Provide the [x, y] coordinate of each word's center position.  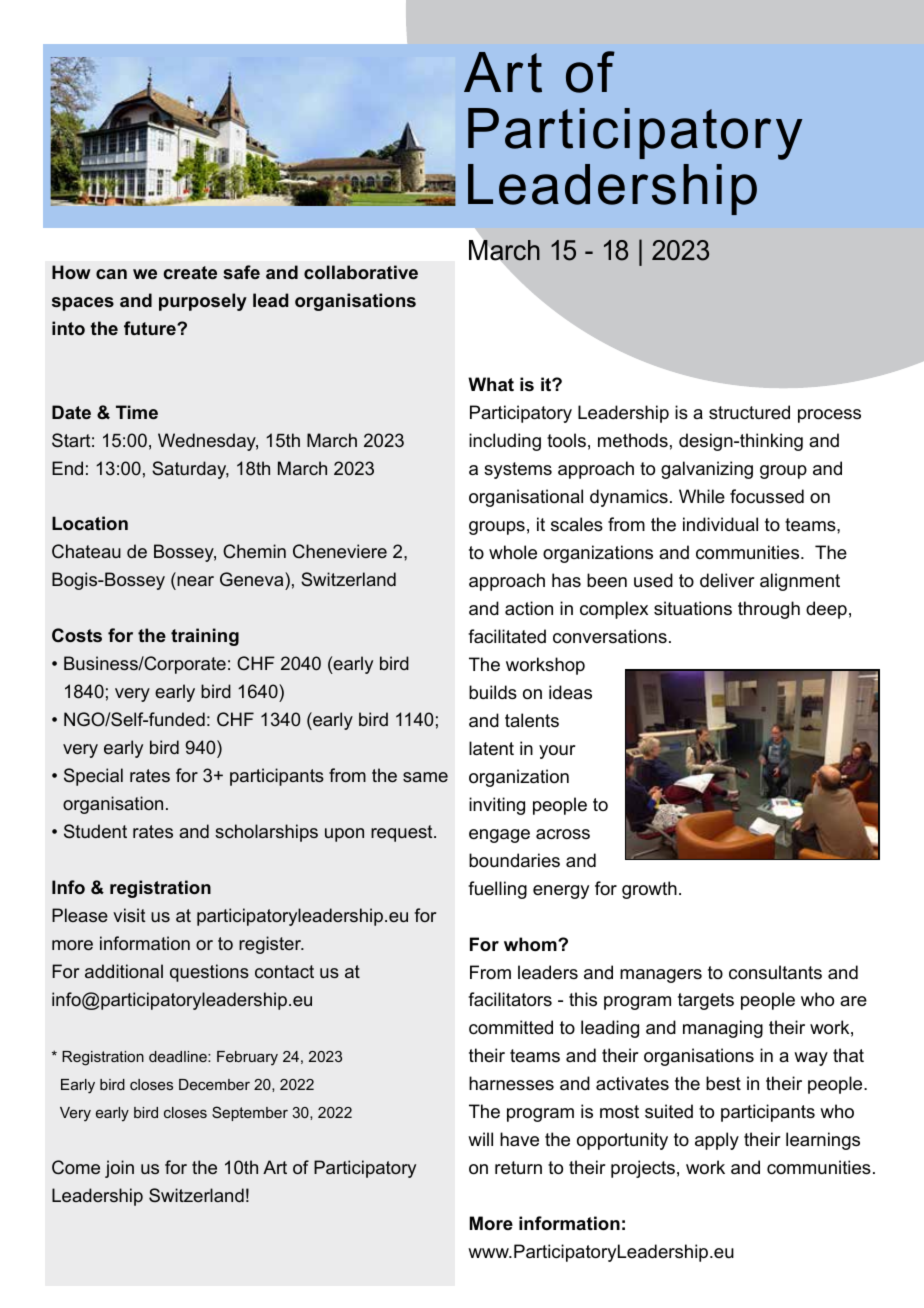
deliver [727, 580]
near [194, 583]
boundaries [514, 860]
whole [513, 552]
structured [749, 412]
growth [649, 890]
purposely [203, 302]
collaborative [361, 272]
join [119, 1169]
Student [95, 831]
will [480, 1139]
